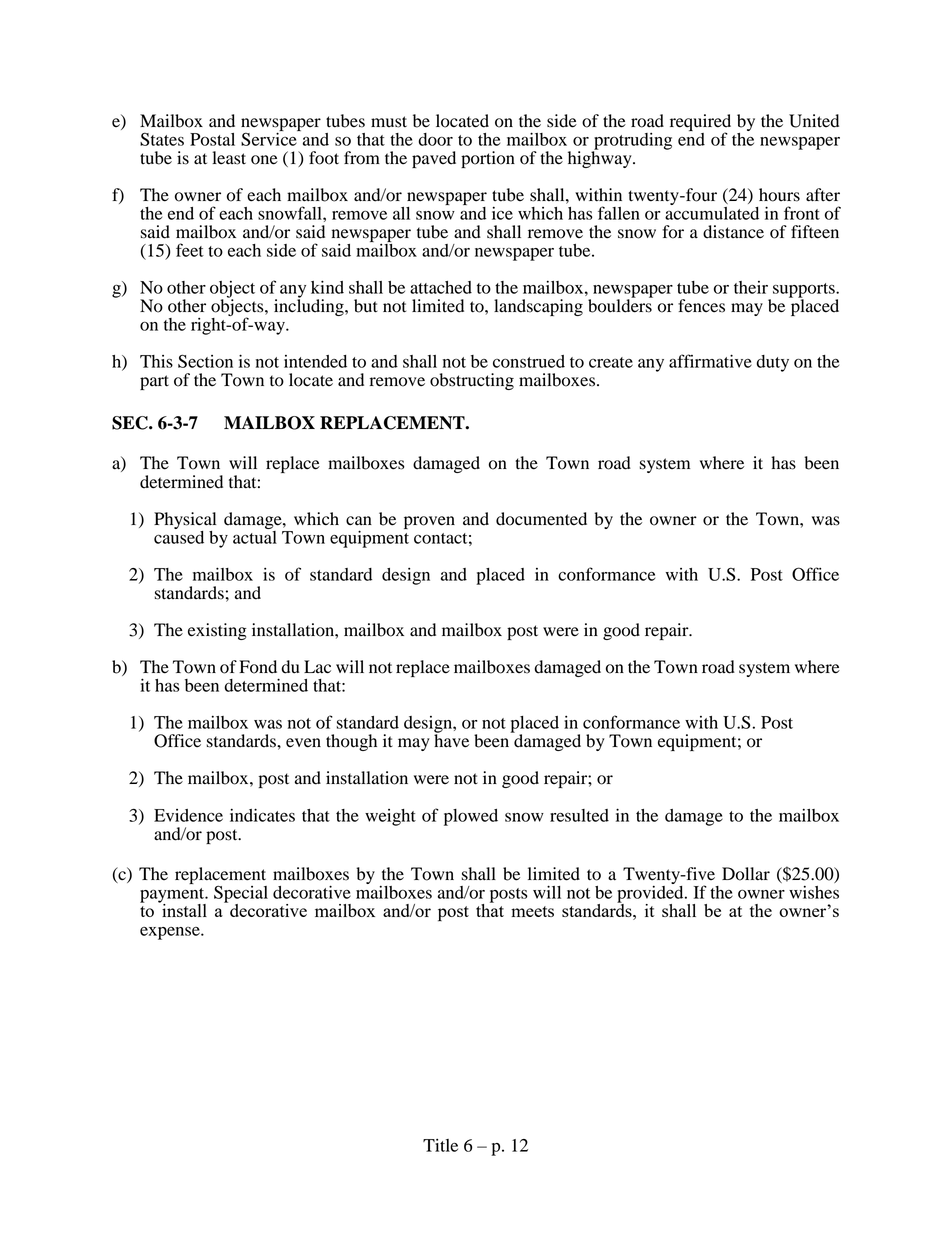 The height and width of the screenshot is (1233, 952). Describe the element at coordinates (471, 817) in the screenshot. I see `plowed` at that location.
